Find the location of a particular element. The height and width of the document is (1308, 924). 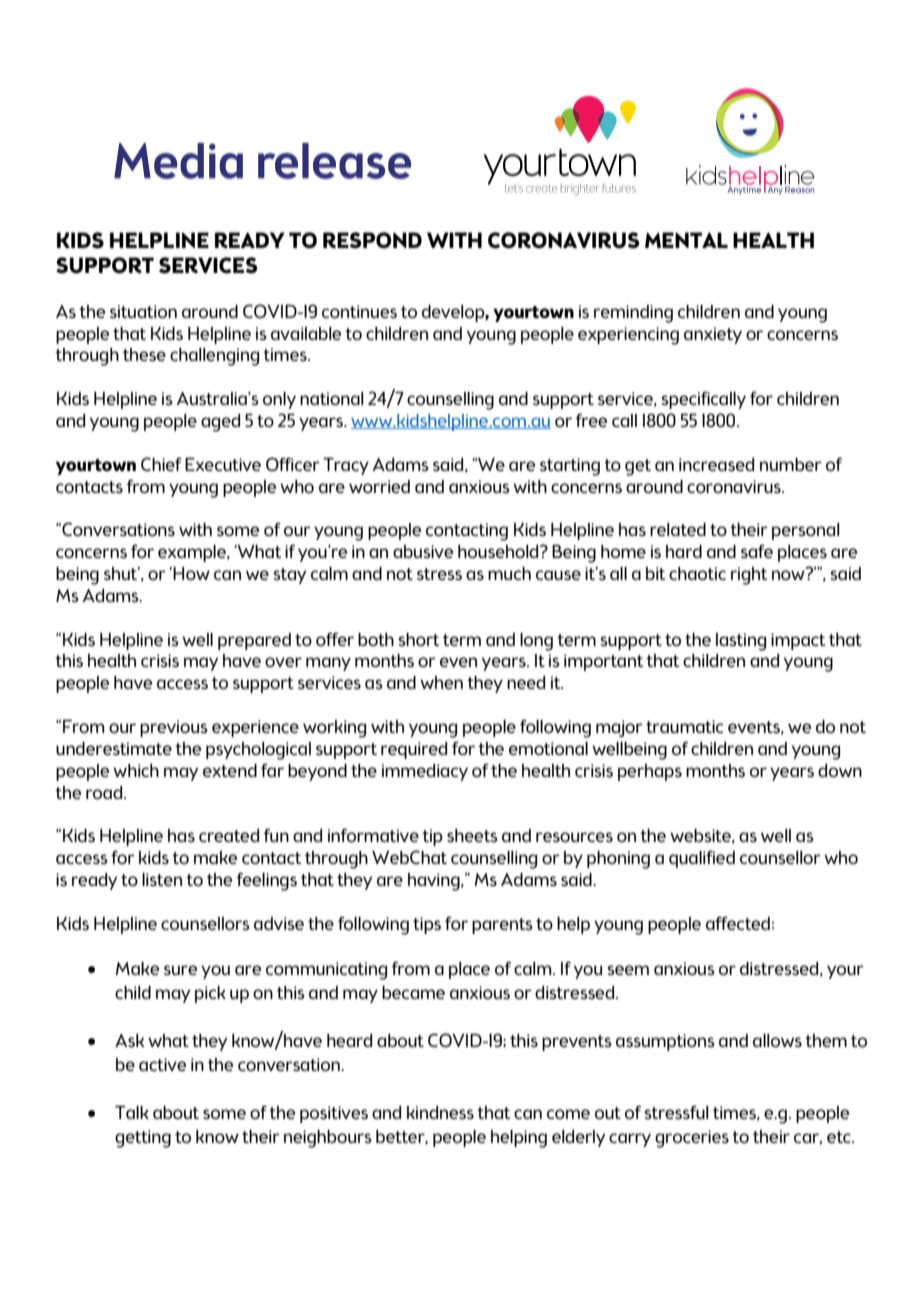

situation is located at coordinates (143, 311).
